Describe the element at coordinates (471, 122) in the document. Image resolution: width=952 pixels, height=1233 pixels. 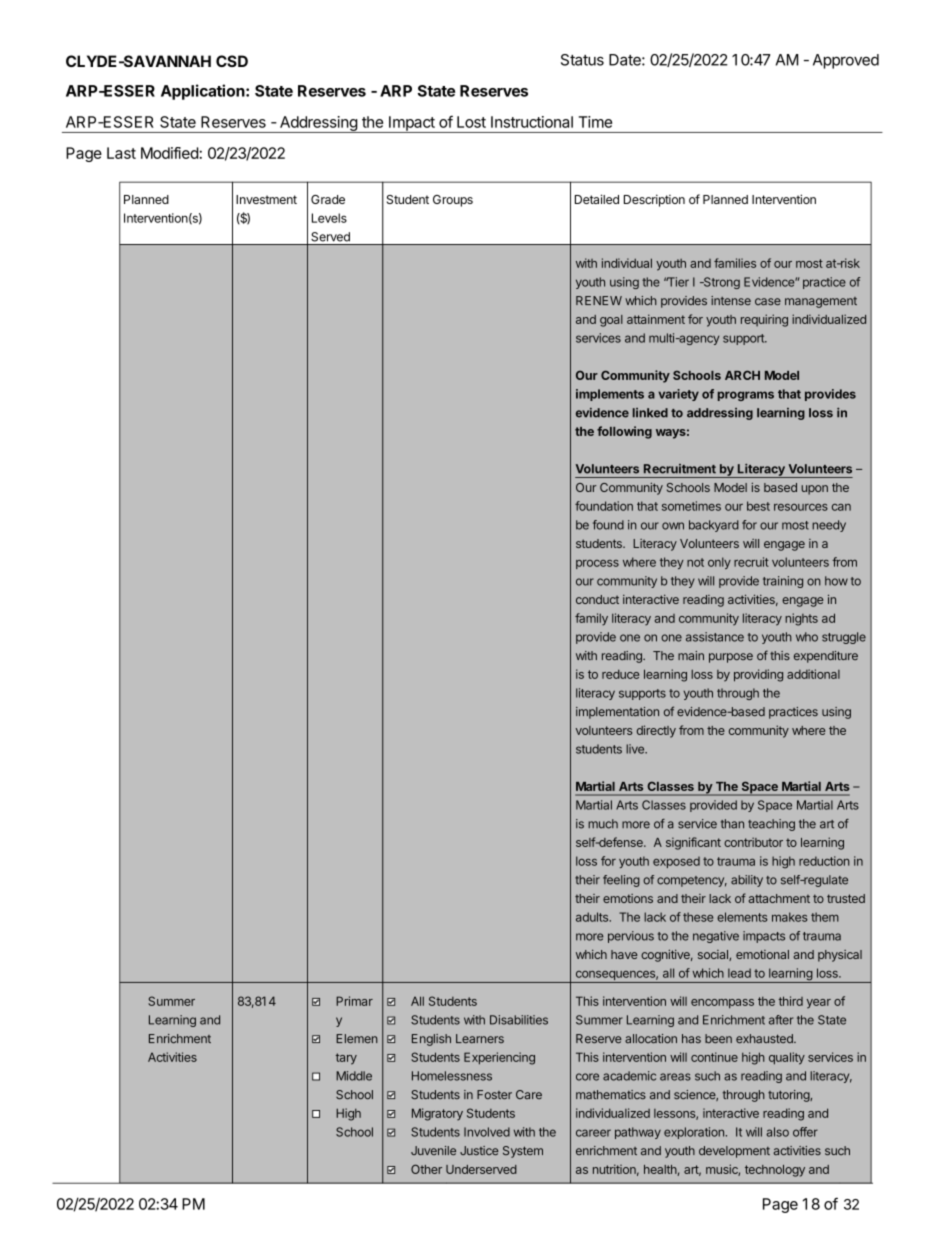
I see `Lost` at that location.
